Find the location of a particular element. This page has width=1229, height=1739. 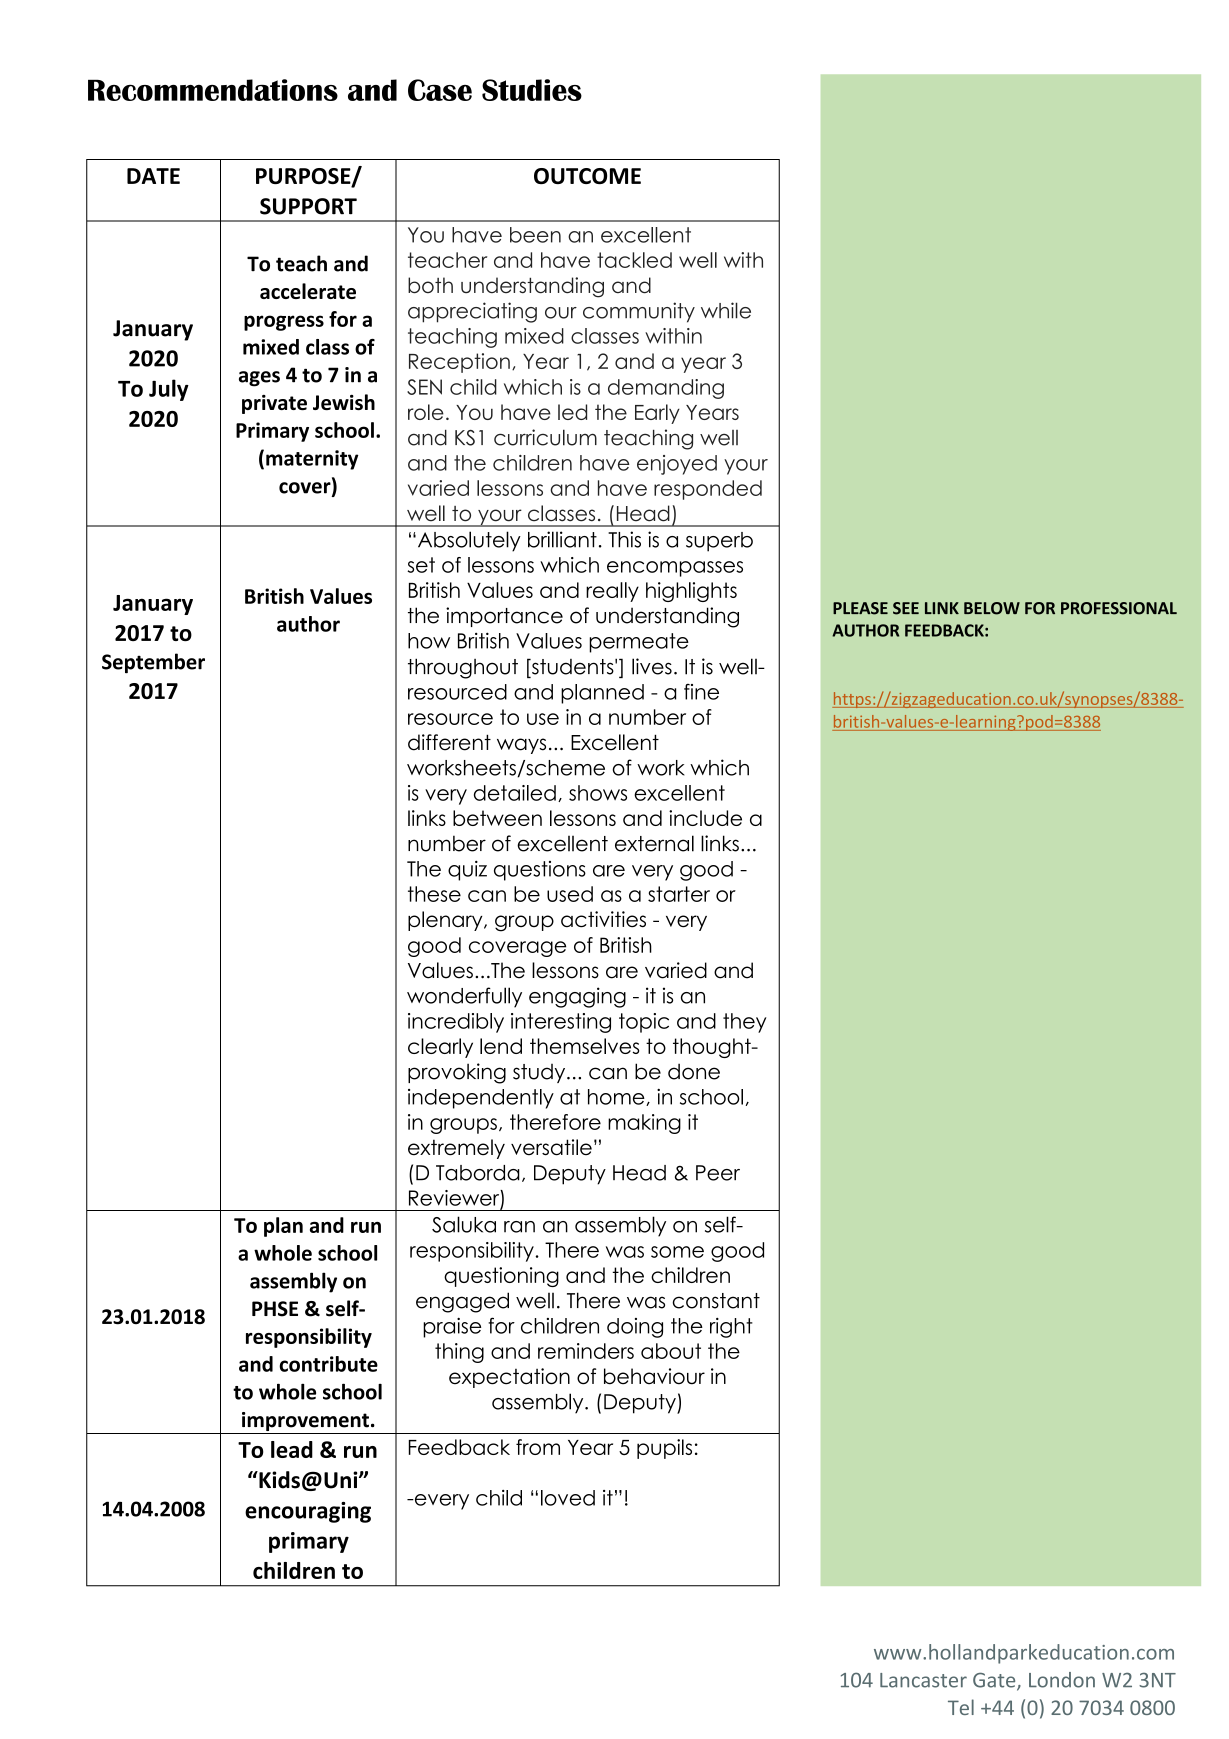

starter is located at coordinates (679, 894).
